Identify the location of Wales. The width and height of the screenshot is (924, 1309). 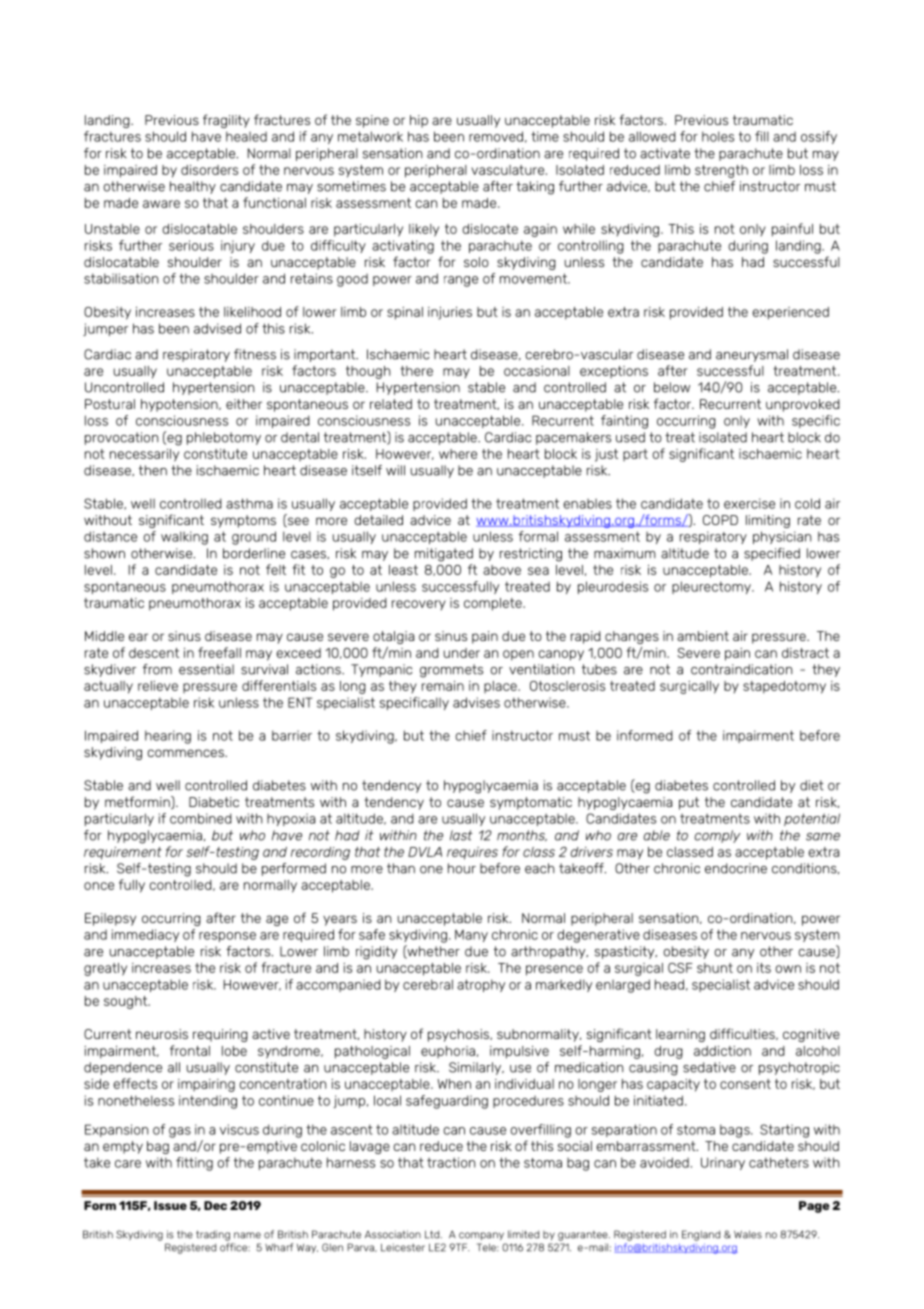
(748, 1234).
